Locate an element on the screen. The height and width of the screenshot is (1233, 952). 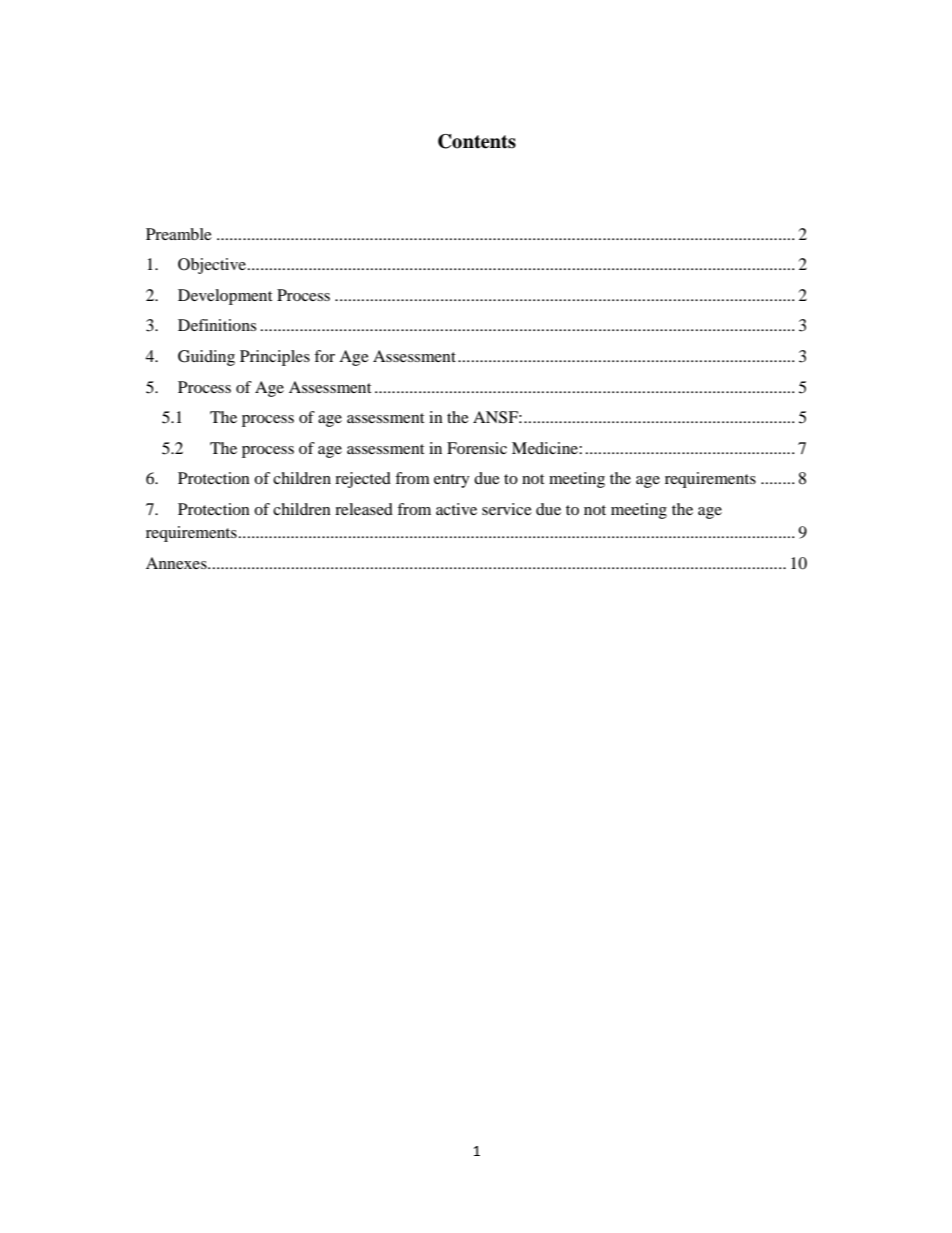
released is located at coordinates (364, 509).
